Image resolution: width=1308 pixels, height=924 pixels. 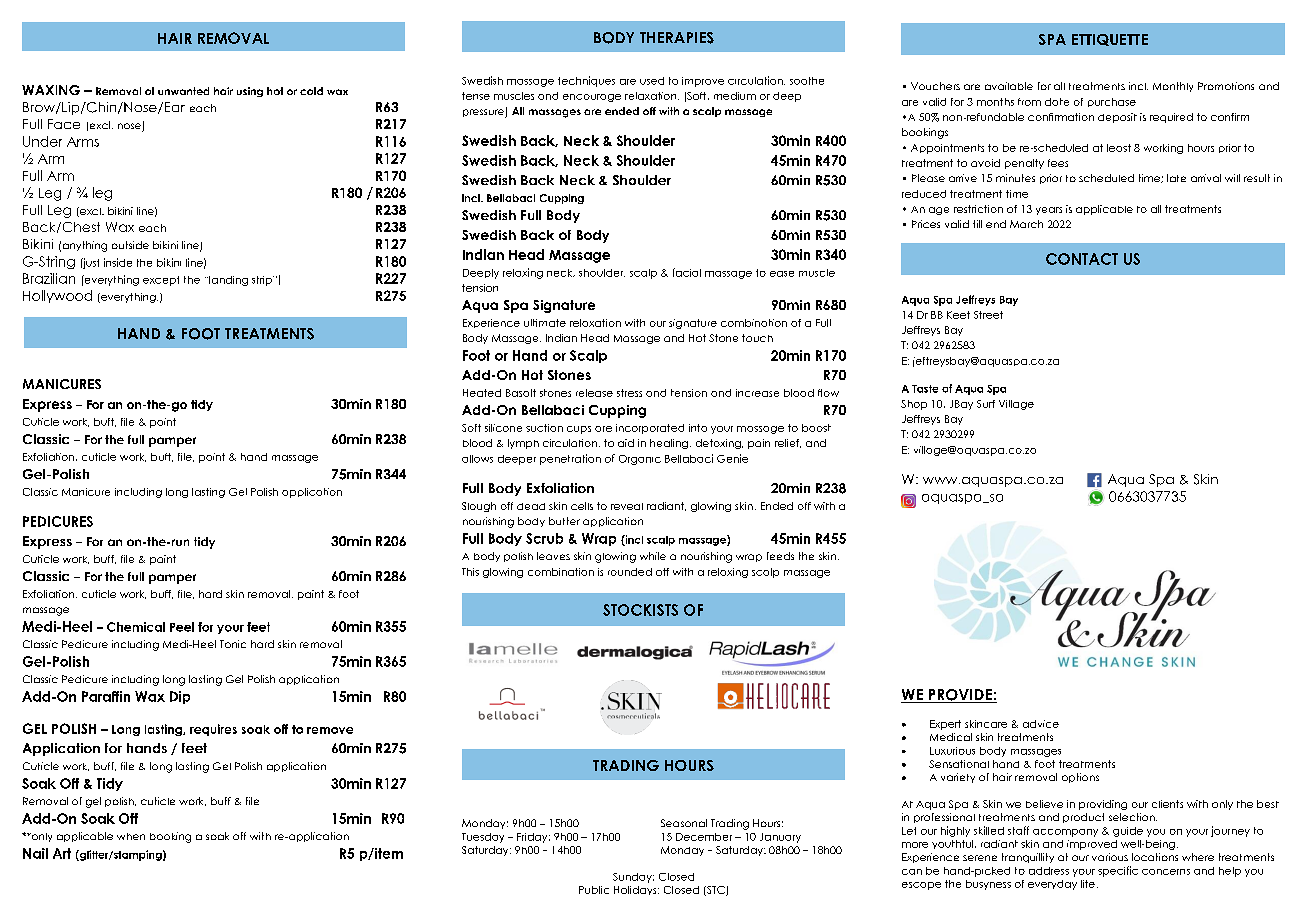 I want to click on when, so click(x=131, y=836).
